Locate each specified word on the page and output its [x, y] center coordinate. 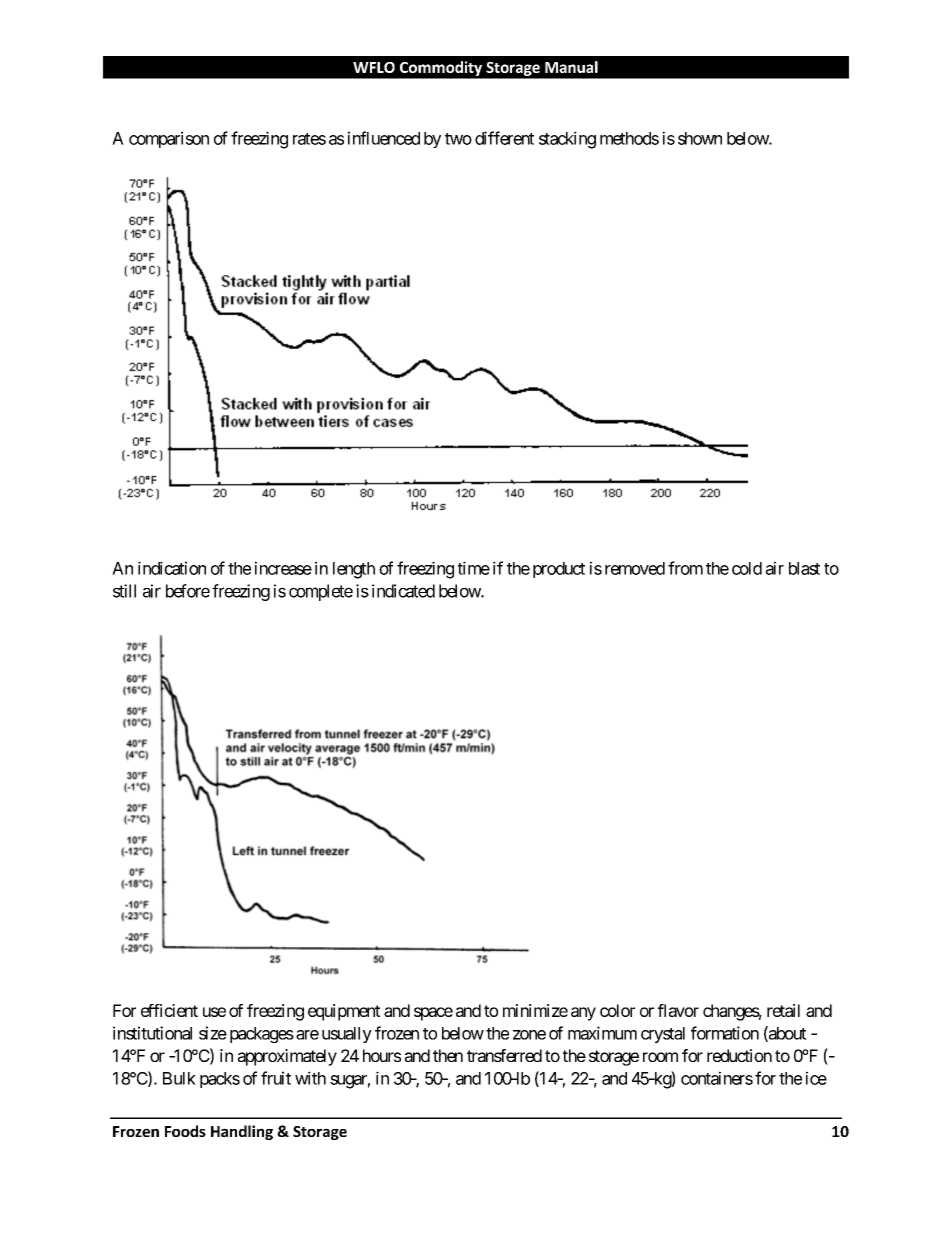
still [124, 591]
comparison [169, 139]
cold [747, 568]
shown [700, 138]
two [458, 139]
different [504, 138]
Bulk [179, 1078]
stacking [567, 140]
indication [172, 568]
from [685, 568]
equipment [344, 1012]
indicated [403, 591]
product [559, 570]
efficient [169, 1010]
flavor [678, 1010]
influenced [384, 138]
